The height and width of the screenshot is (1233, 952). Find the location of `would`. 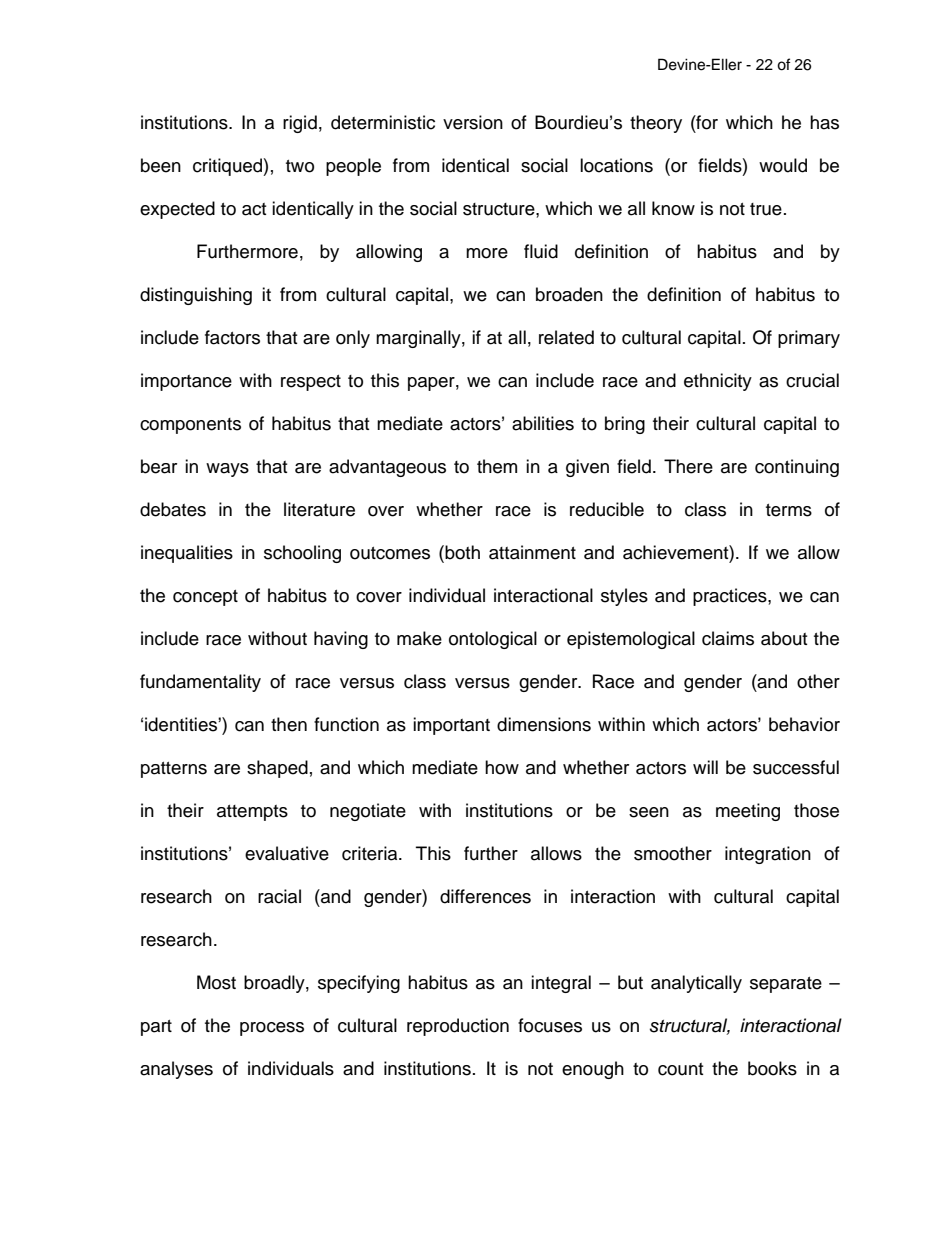

would is located at coordinates (783, 165).
